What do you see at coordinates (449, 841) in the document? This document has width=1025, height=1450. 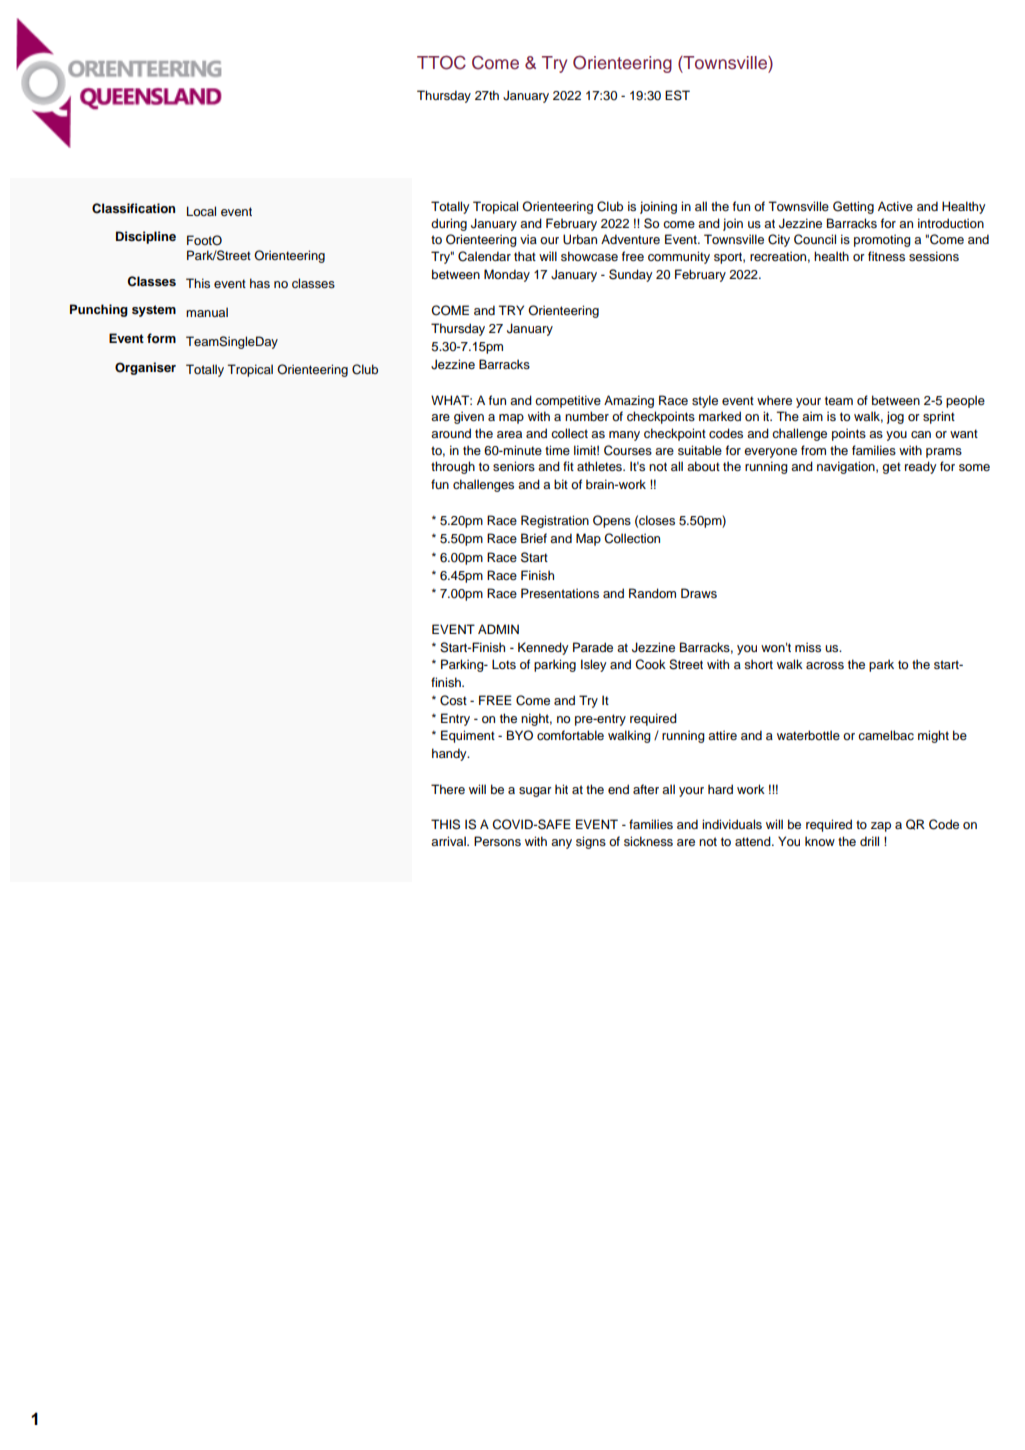 I see `arrival` at bounding box center [449, 841].
